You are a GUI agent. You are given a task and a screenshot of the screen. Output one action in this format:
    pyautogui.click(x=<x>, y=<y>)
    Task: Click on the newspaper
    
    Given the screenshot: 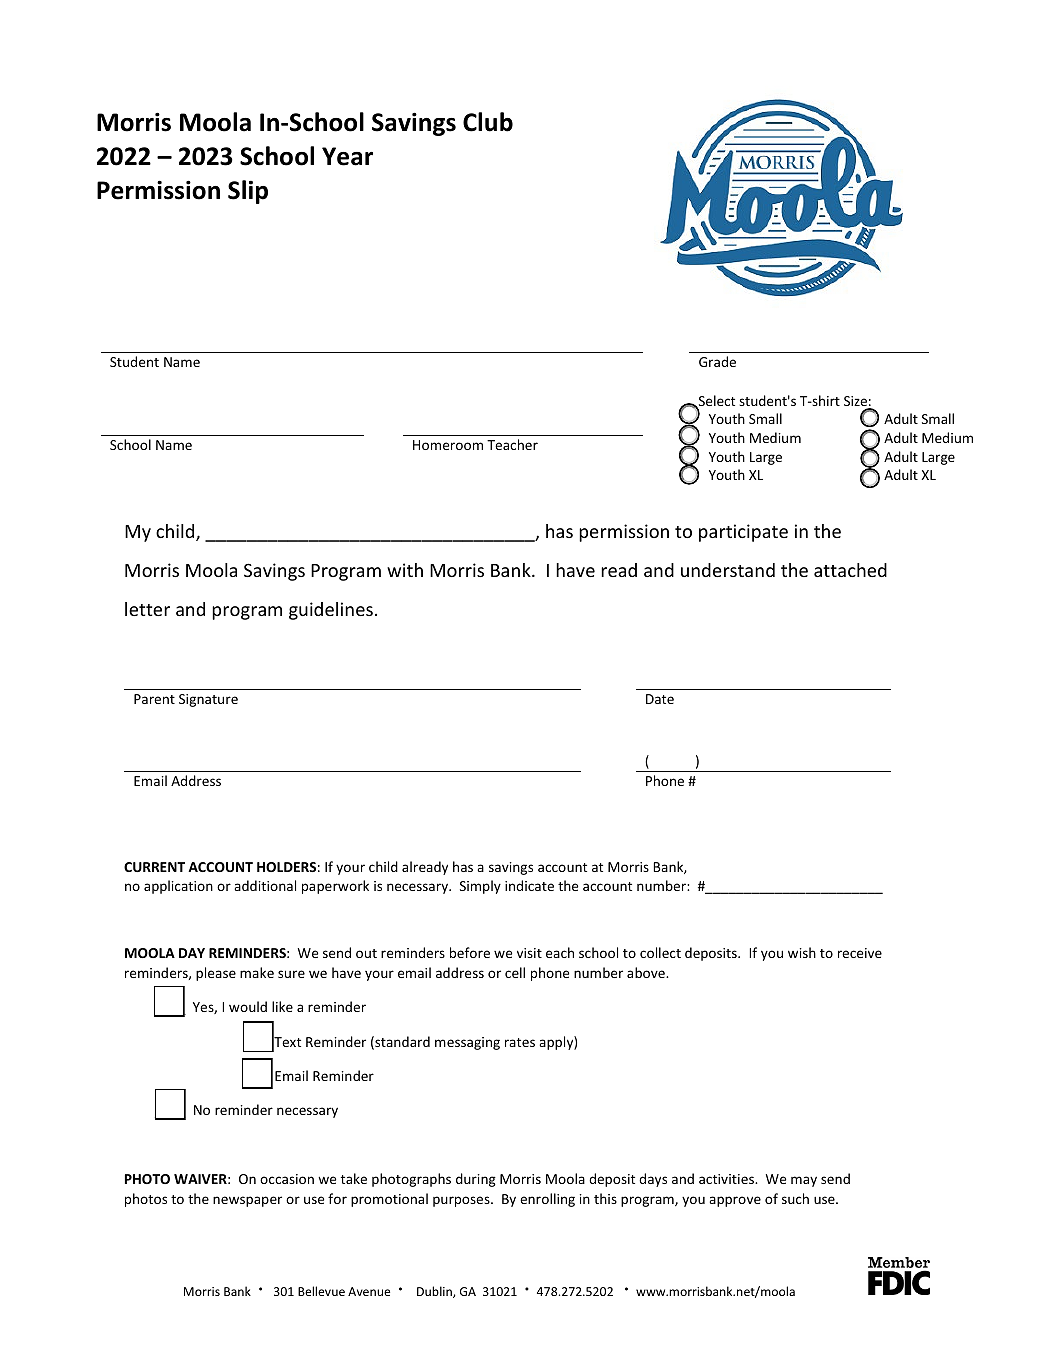 What is the action you would take?
    pyautogui.click(x=247, y=1201)
